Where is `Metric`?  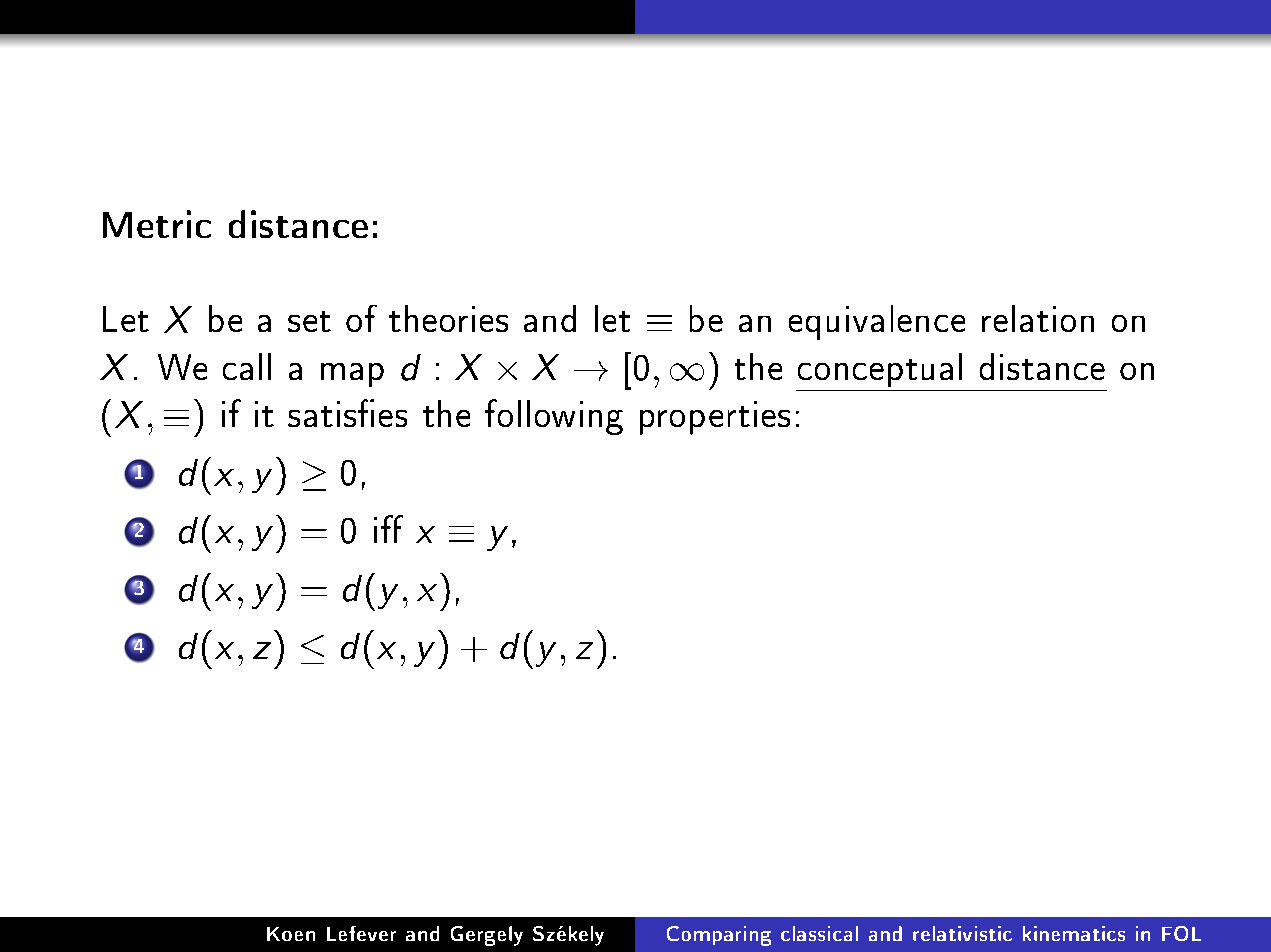
Metric is located at coordinates (157, 224).
